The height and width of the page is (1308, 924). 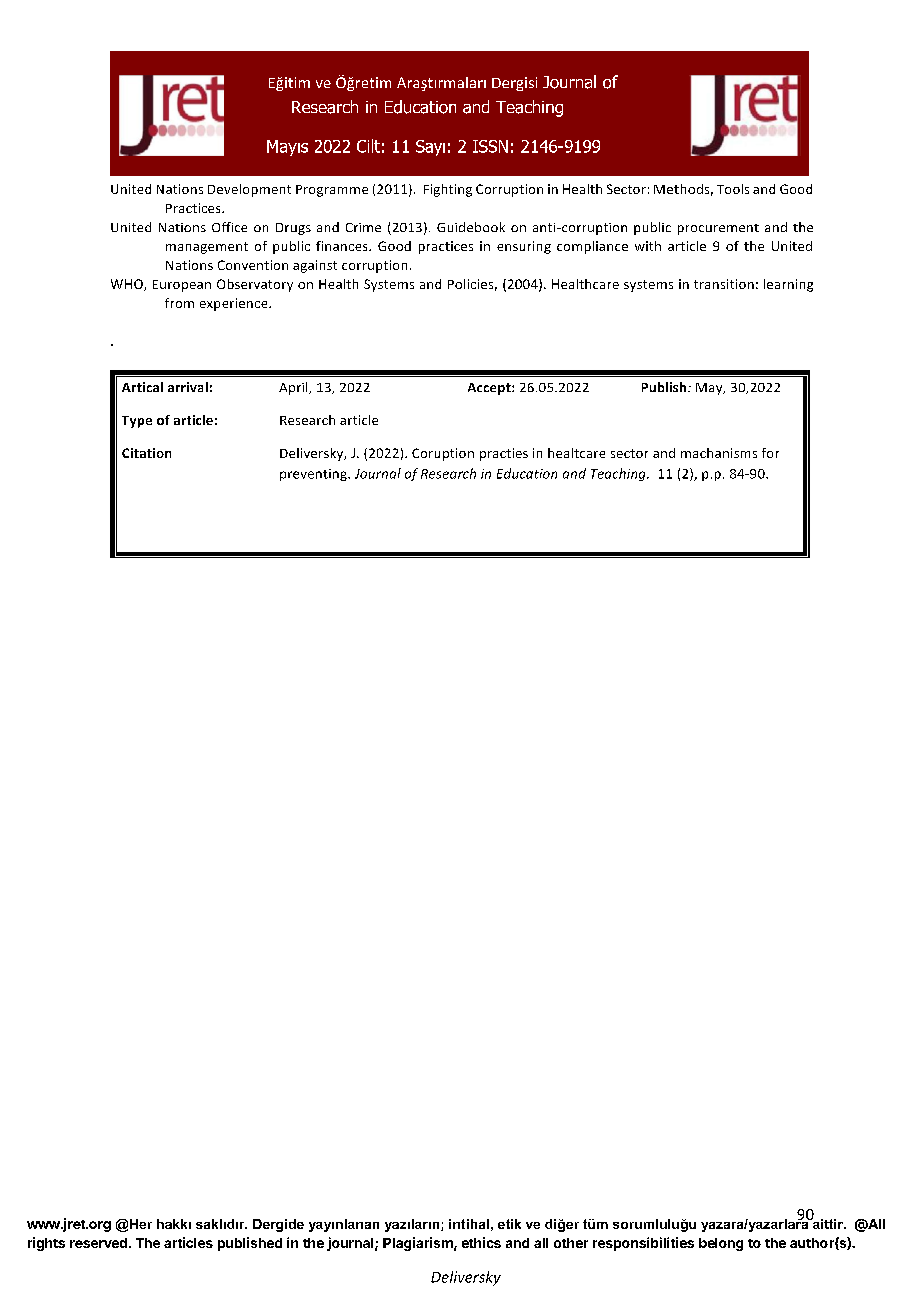 I want to click on Office, so click(x=229, y=227).
